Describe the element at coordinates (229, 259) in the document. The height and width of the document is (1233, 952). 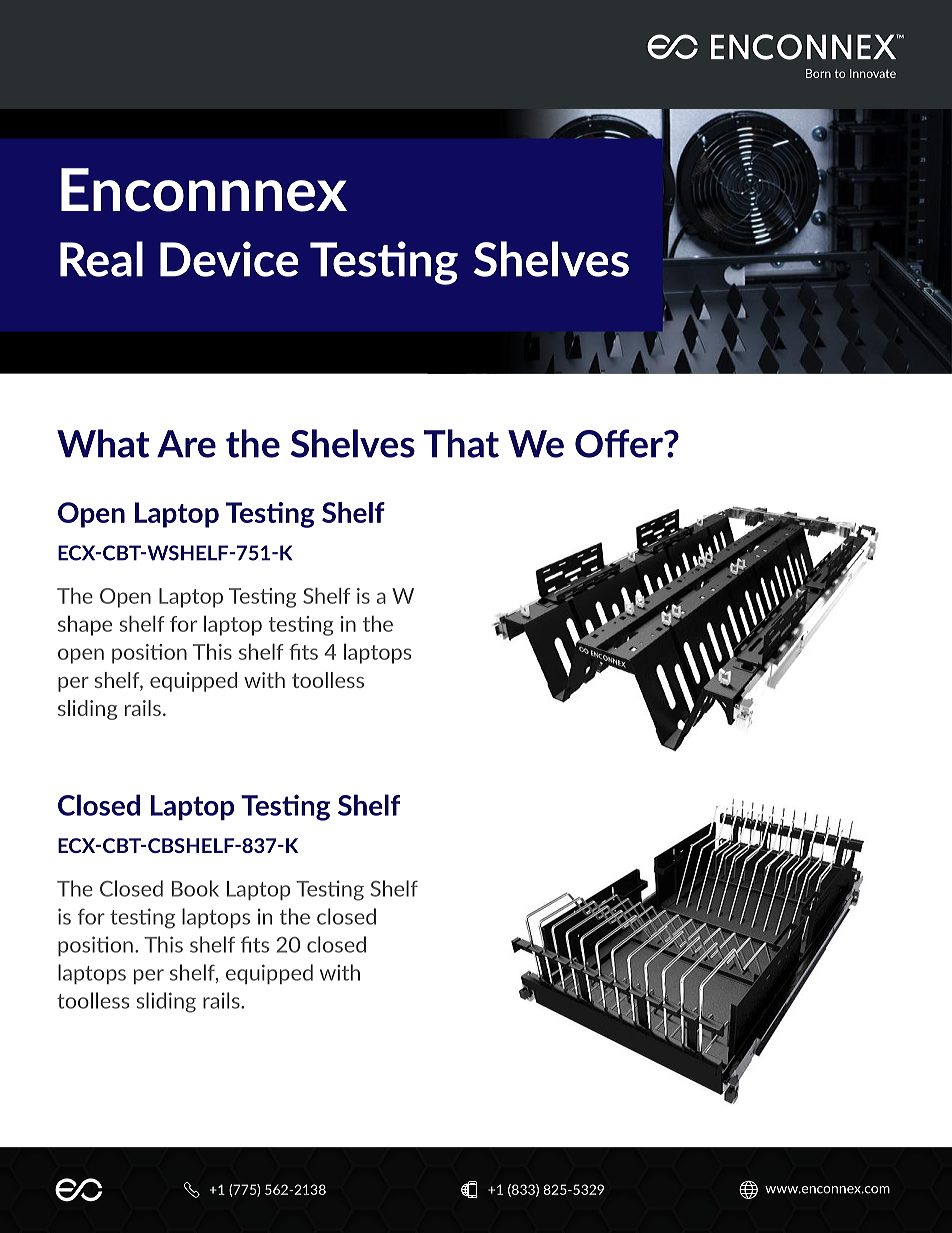
I see `Device` at that location.
